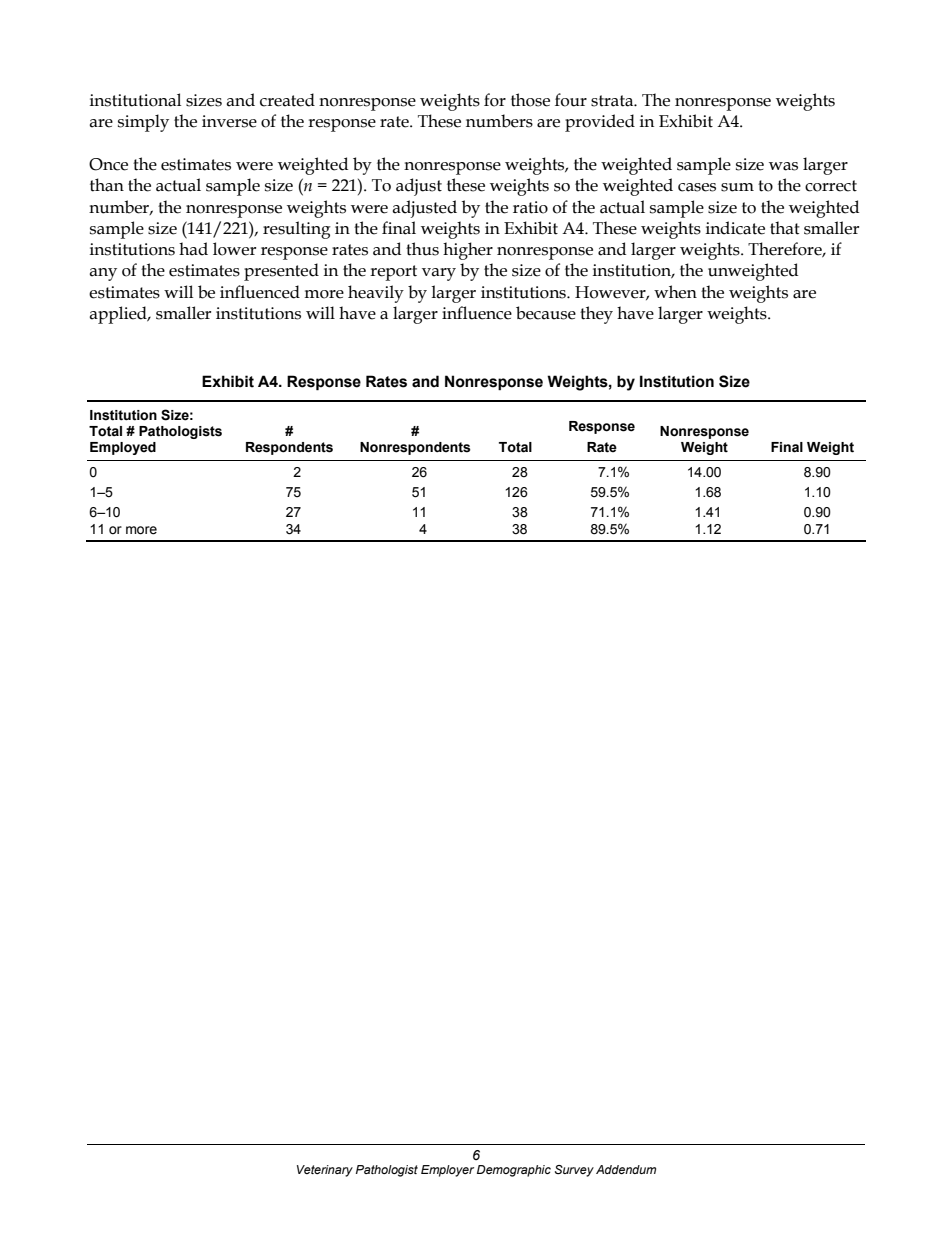  I want to click on Employed, so click(123, 448).
